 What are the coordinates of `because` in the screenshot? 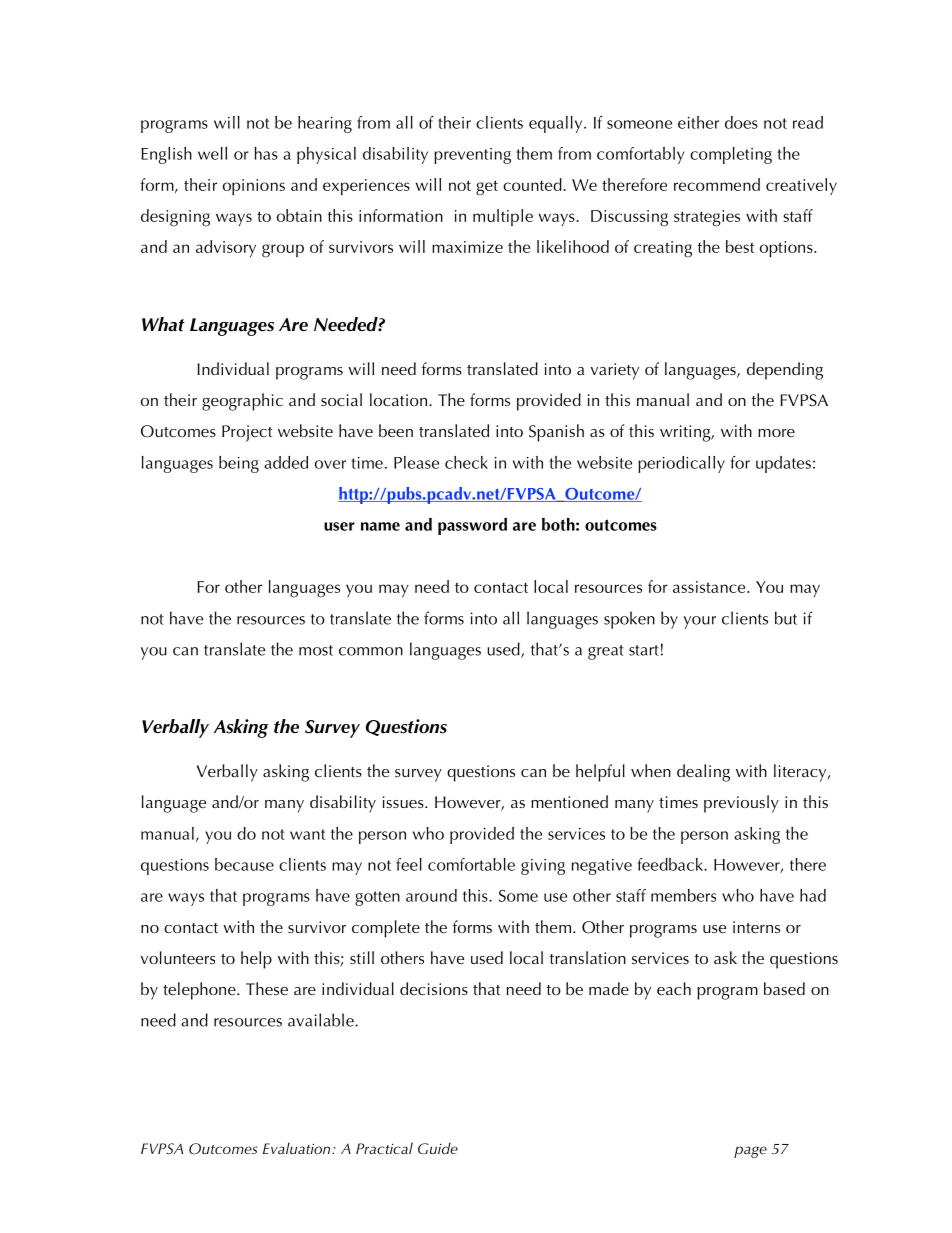 It's located at (244, 864).
